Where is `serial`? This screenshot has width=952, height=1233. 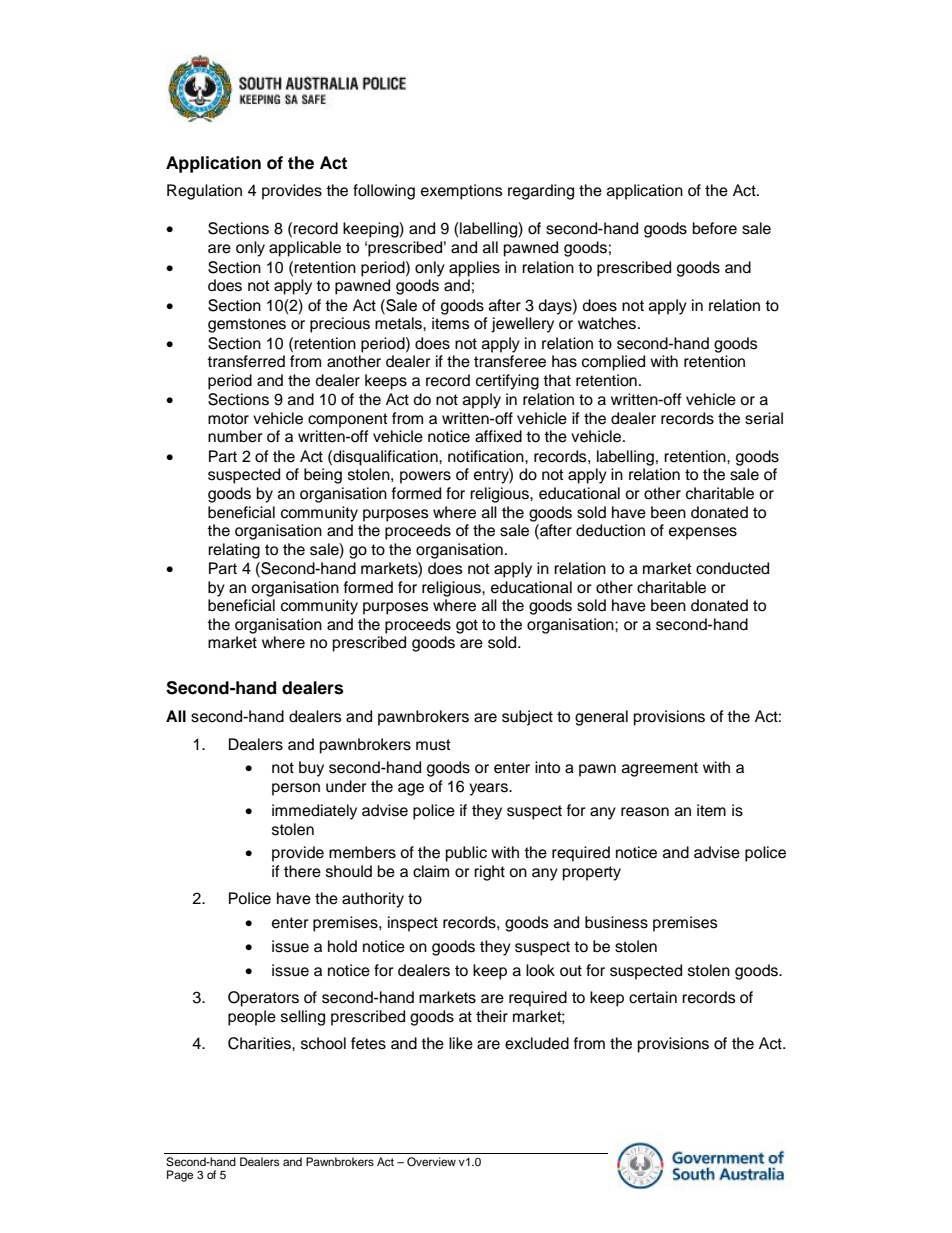 serial is located at coordinates (764, 418).
